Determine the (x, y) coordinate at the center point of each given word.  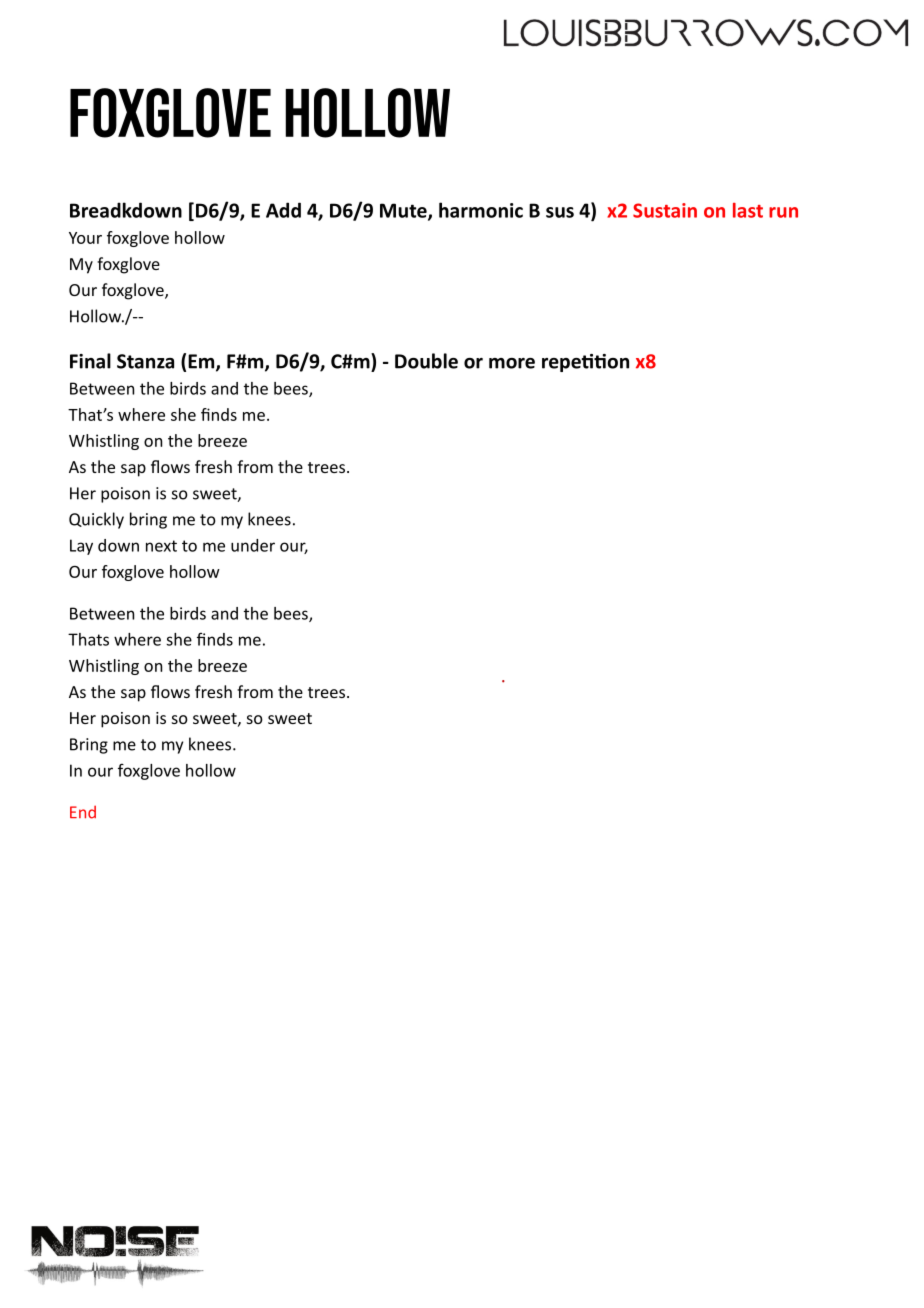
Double (426, 361)
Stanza (145, 361)
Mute (404, 211)
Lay (81, 547)
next (161, 546)
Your (85, 238)
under (253, 545)
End (83, 812)
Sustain (665, 210)
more (512, 363)
